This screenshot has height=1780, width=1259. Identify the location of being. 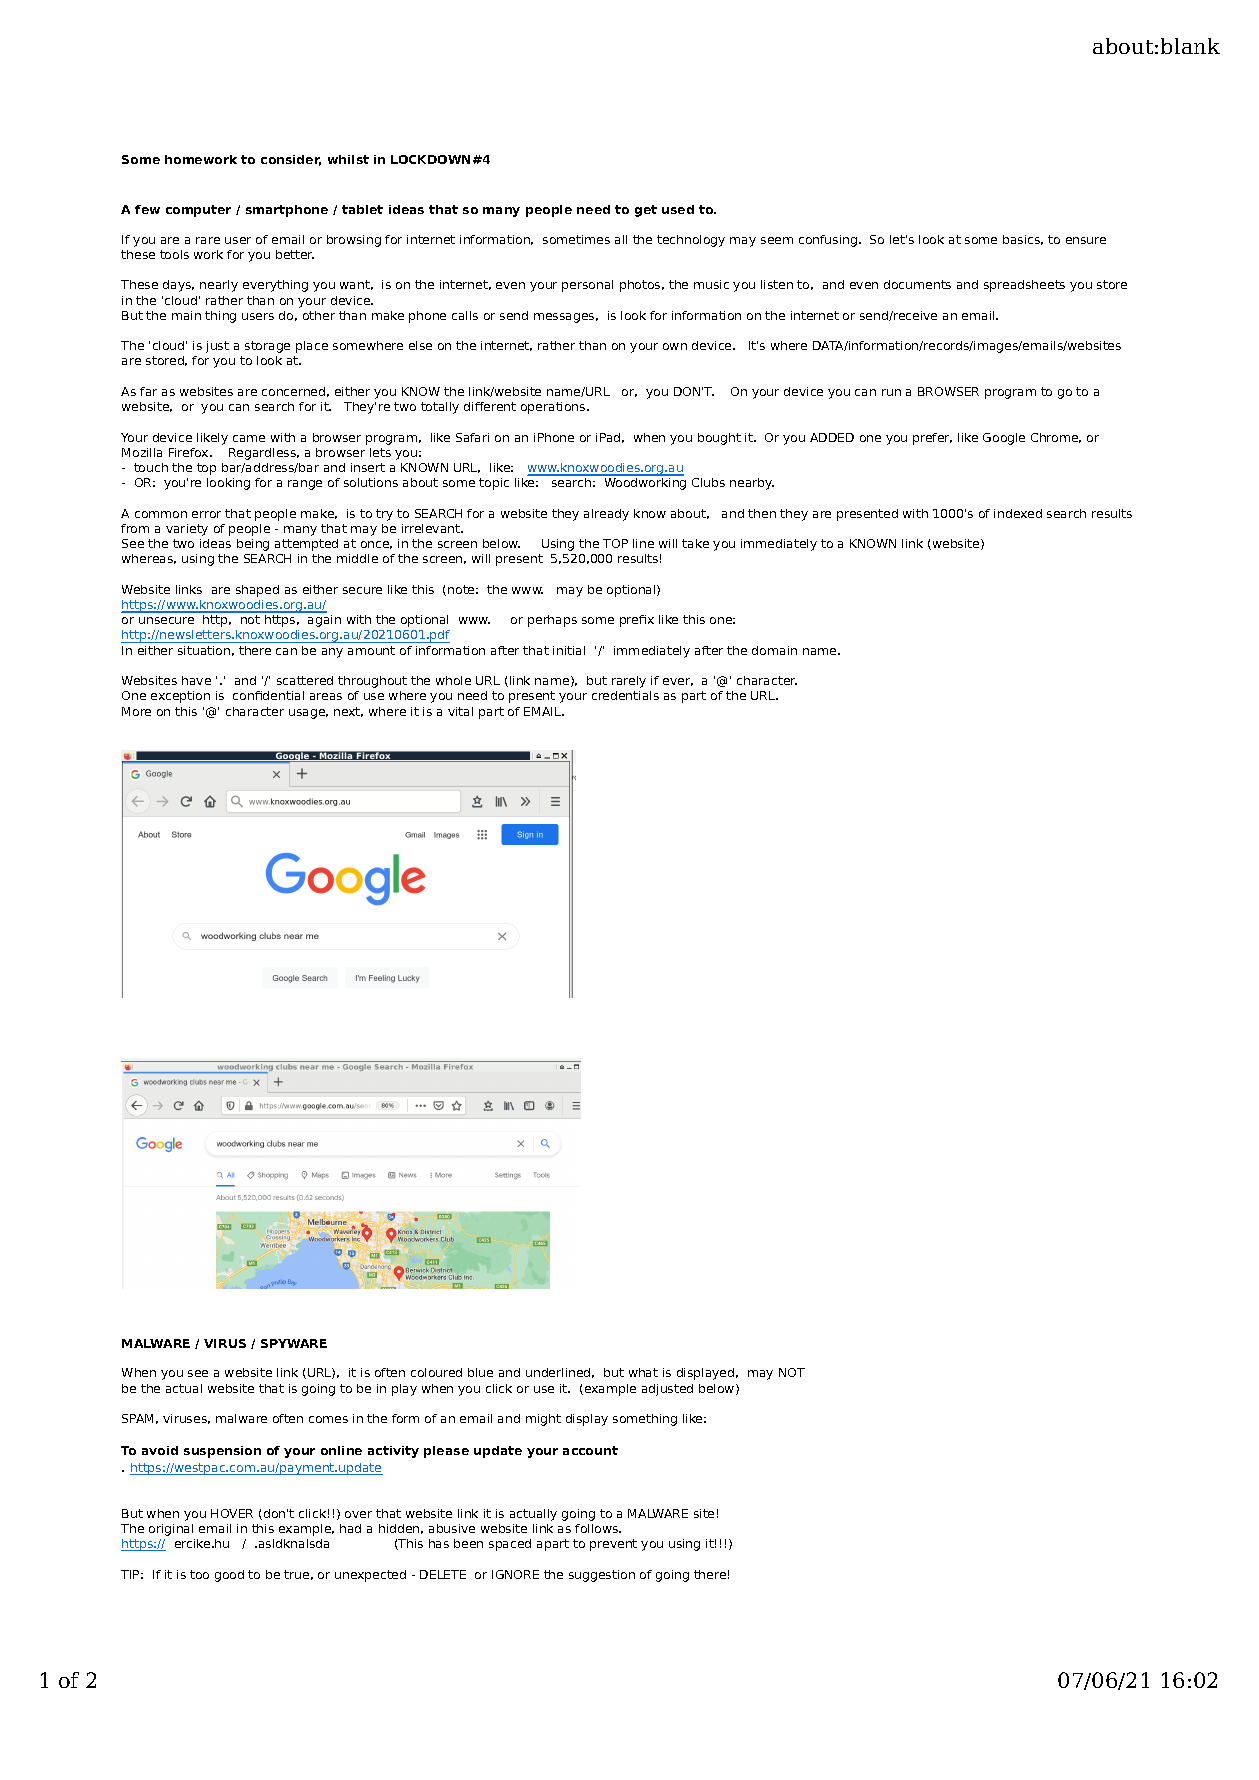
(253, 545).
